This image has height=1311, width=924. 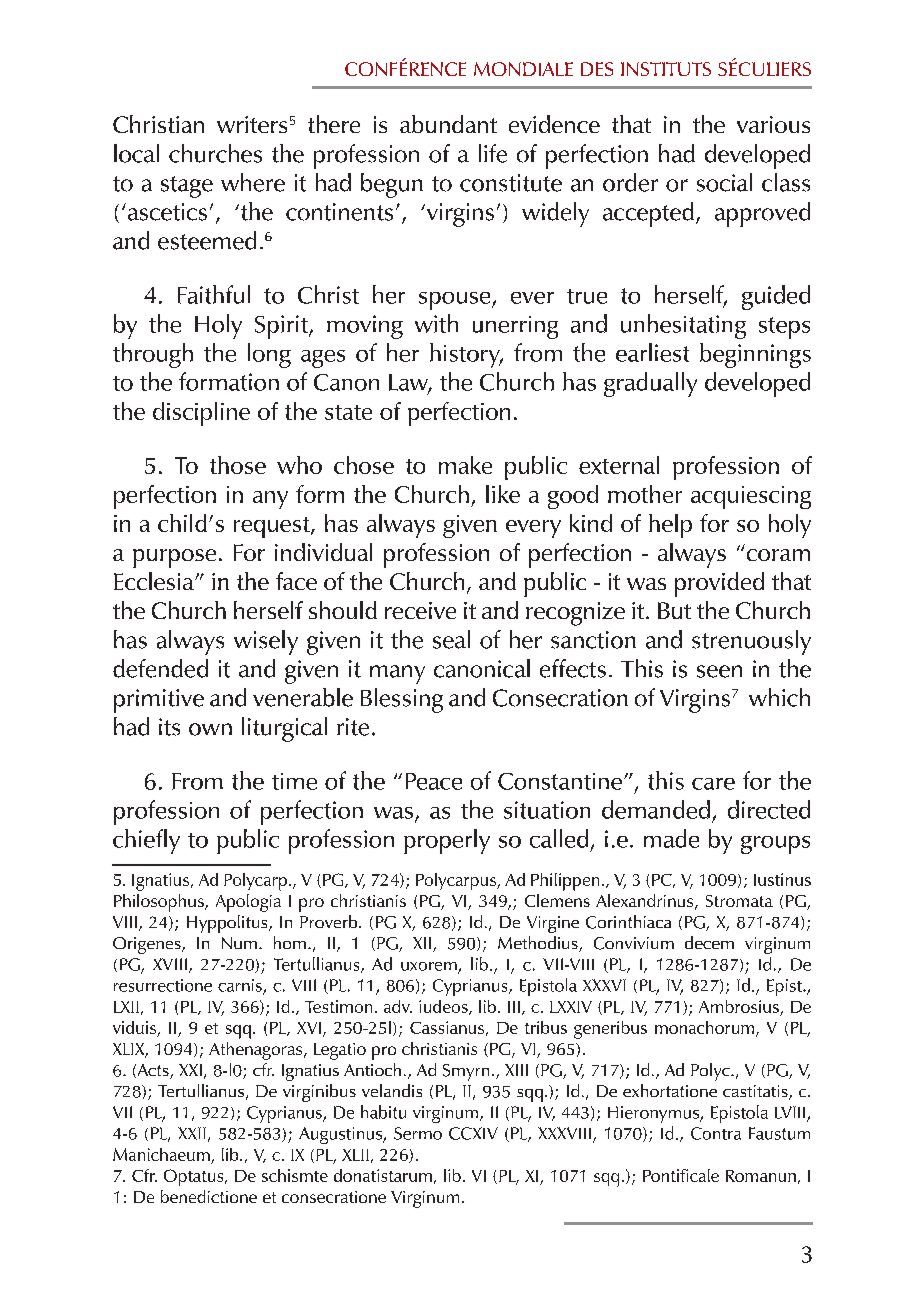 I want to click on gradually, so click(x=650, y=384).
